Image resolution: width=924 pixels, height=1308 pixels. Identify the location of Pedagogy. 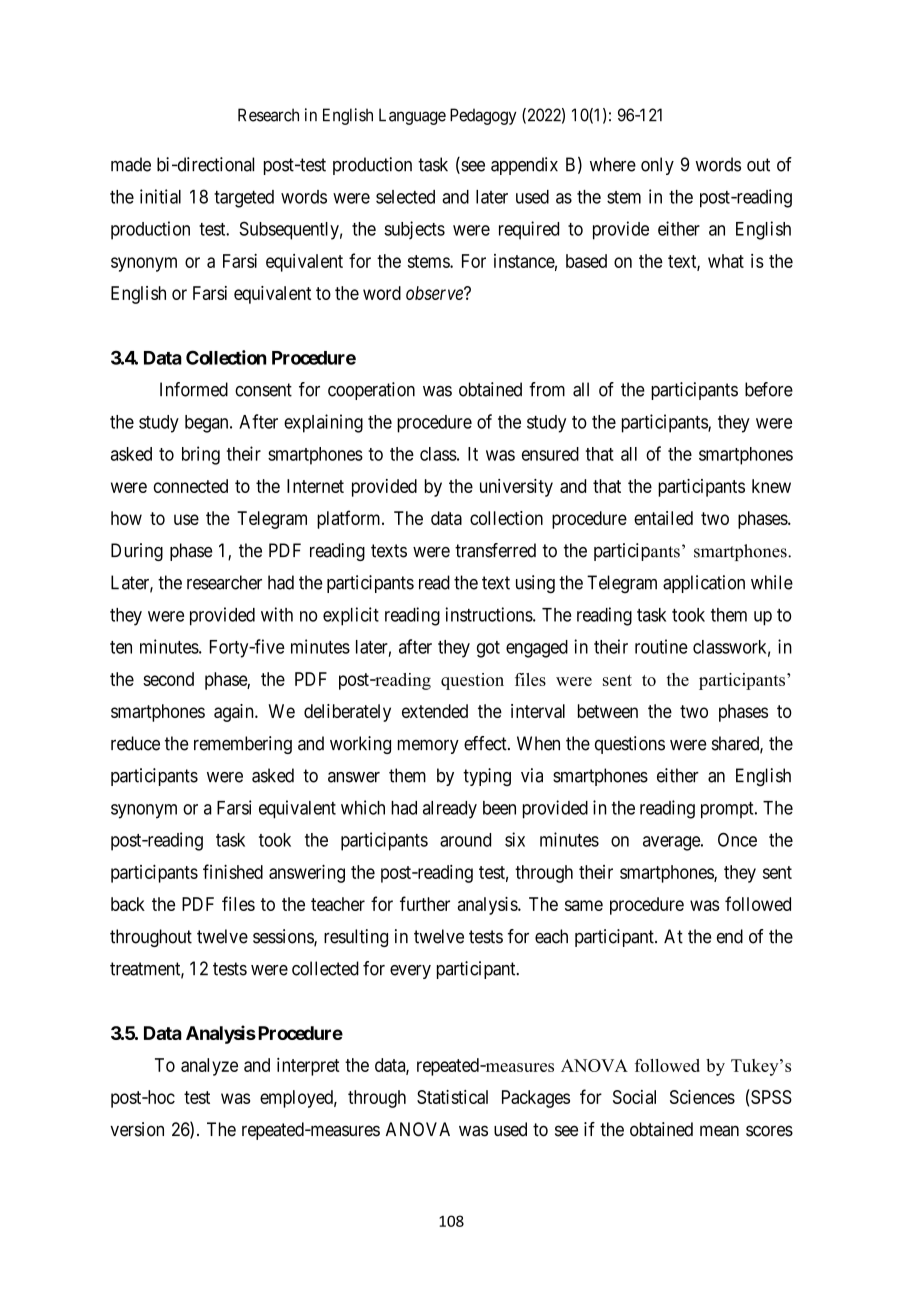
(483, 116).
